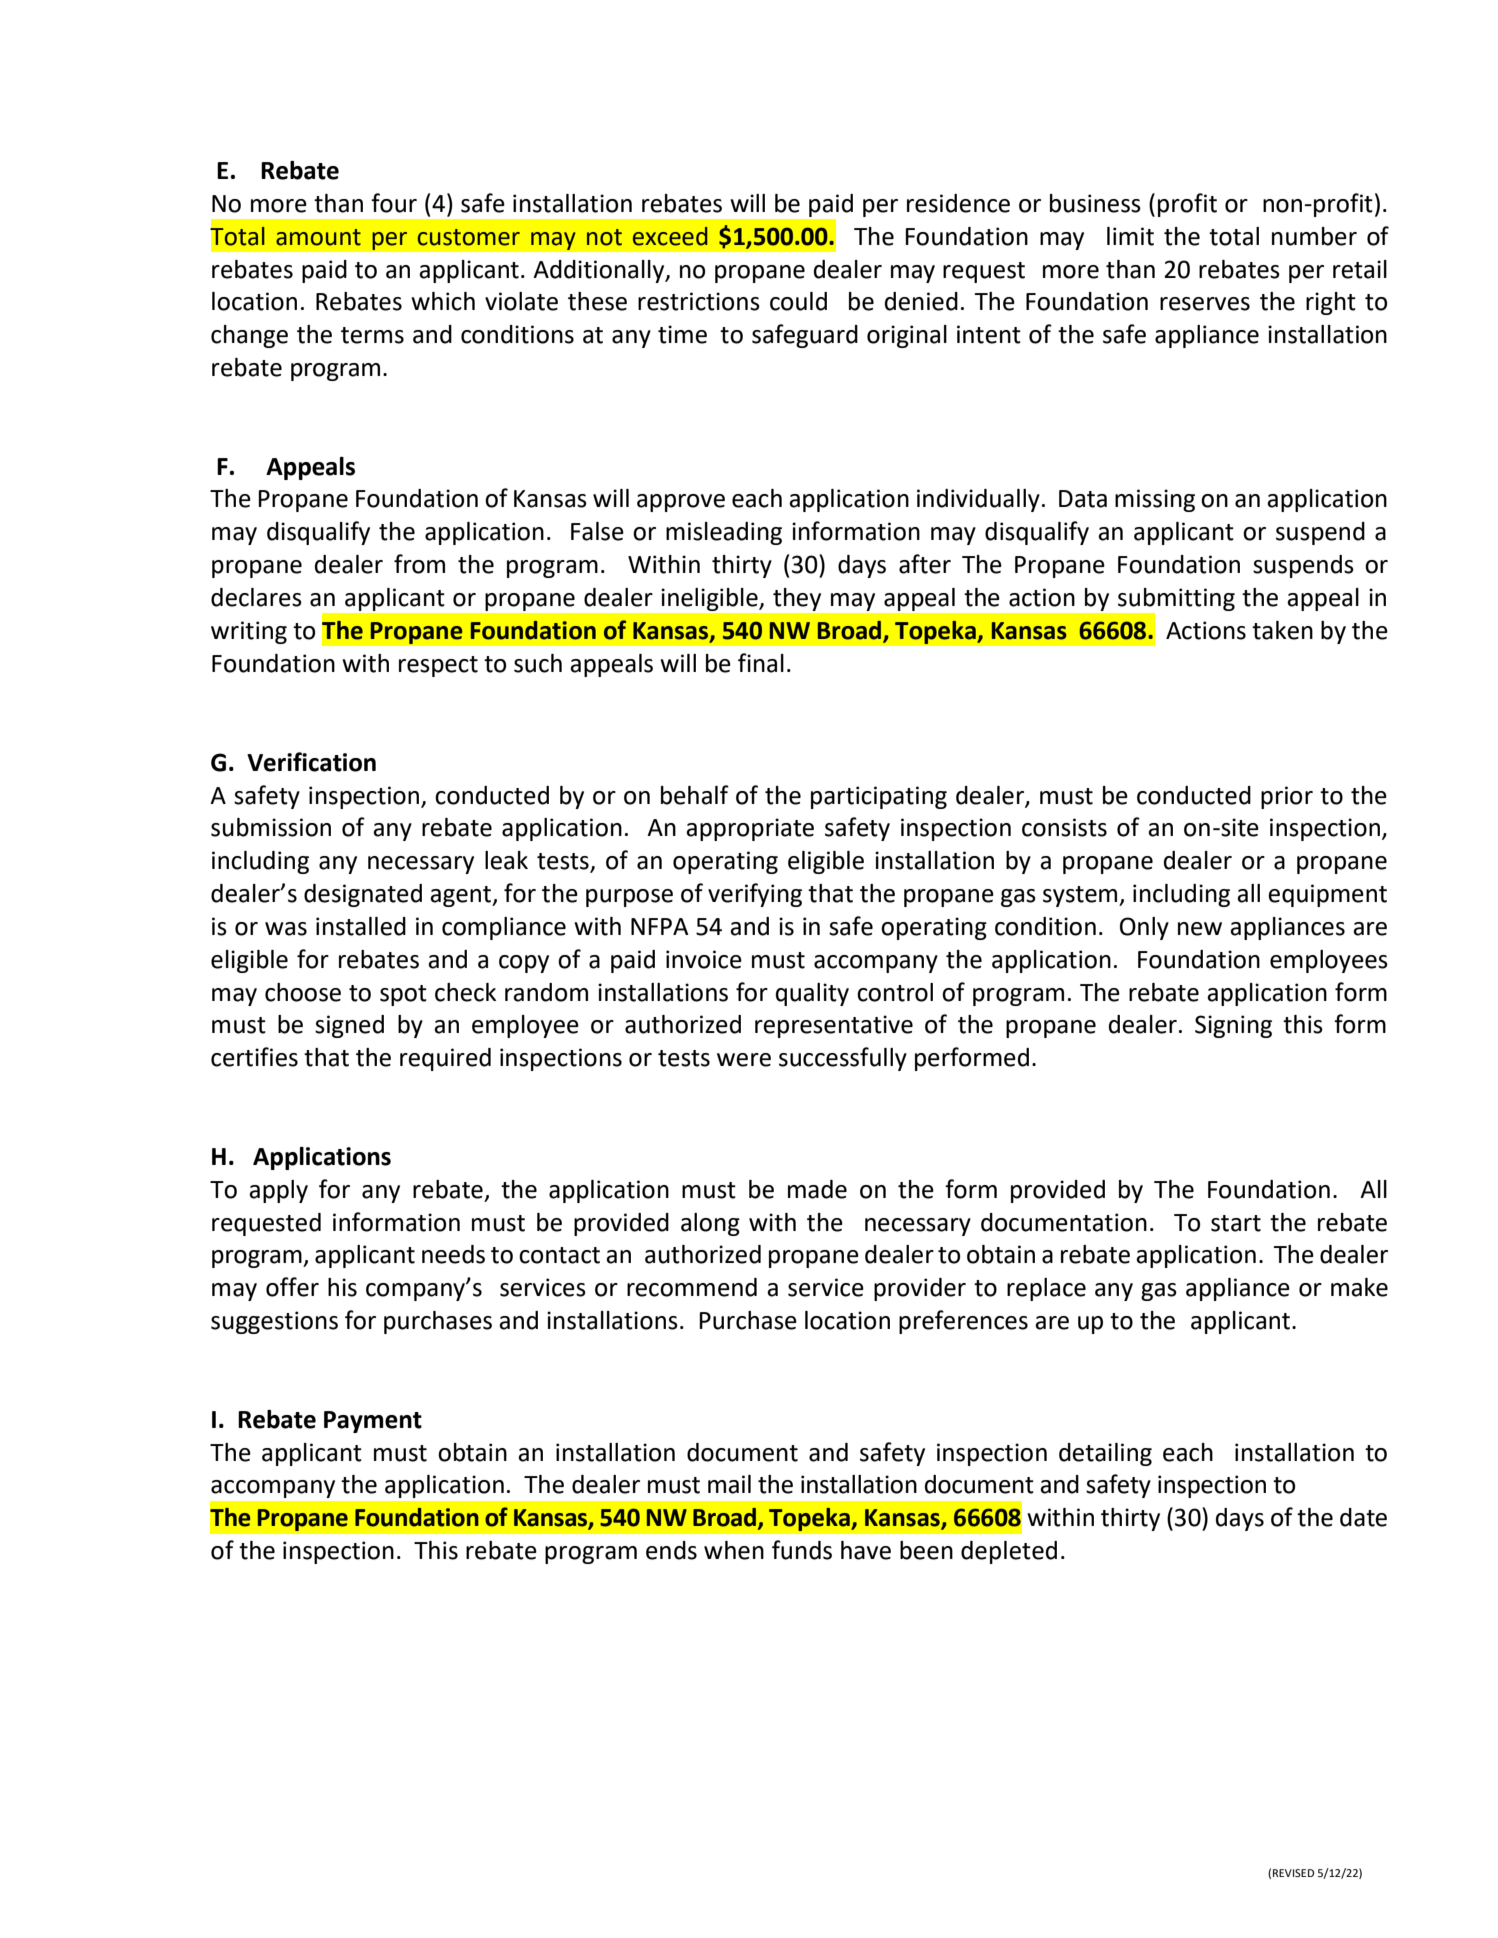 The width and height of the document is (1498, 1938). What do you see at coordinates (318, 237) in the document?
I see `amount` at bounding box center [318, 237].
